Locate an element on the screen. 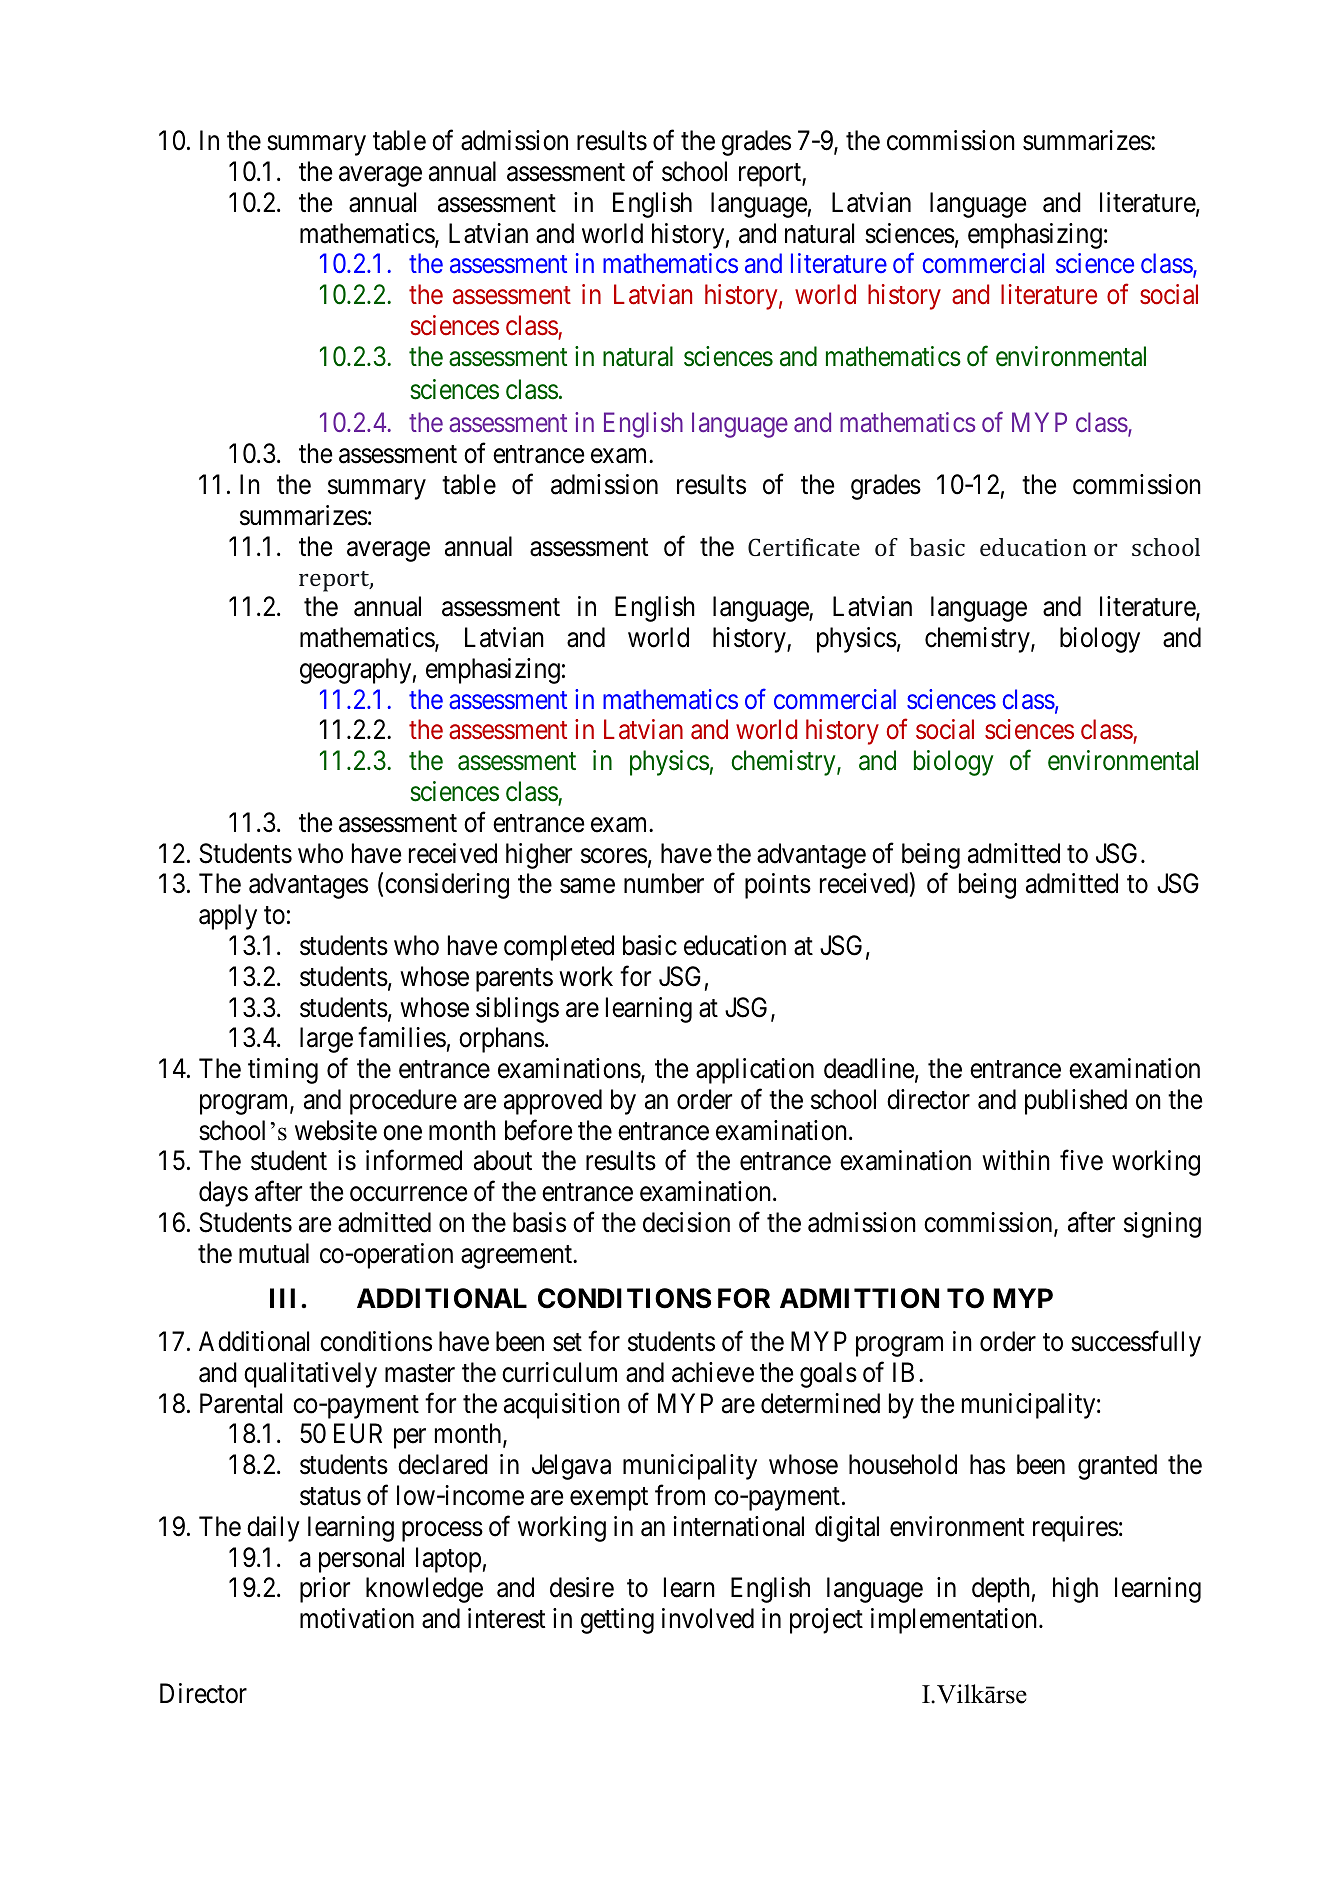 The height and width of the screenshot is (1878, 1328). published is located at coordinates (1076, 1102).
